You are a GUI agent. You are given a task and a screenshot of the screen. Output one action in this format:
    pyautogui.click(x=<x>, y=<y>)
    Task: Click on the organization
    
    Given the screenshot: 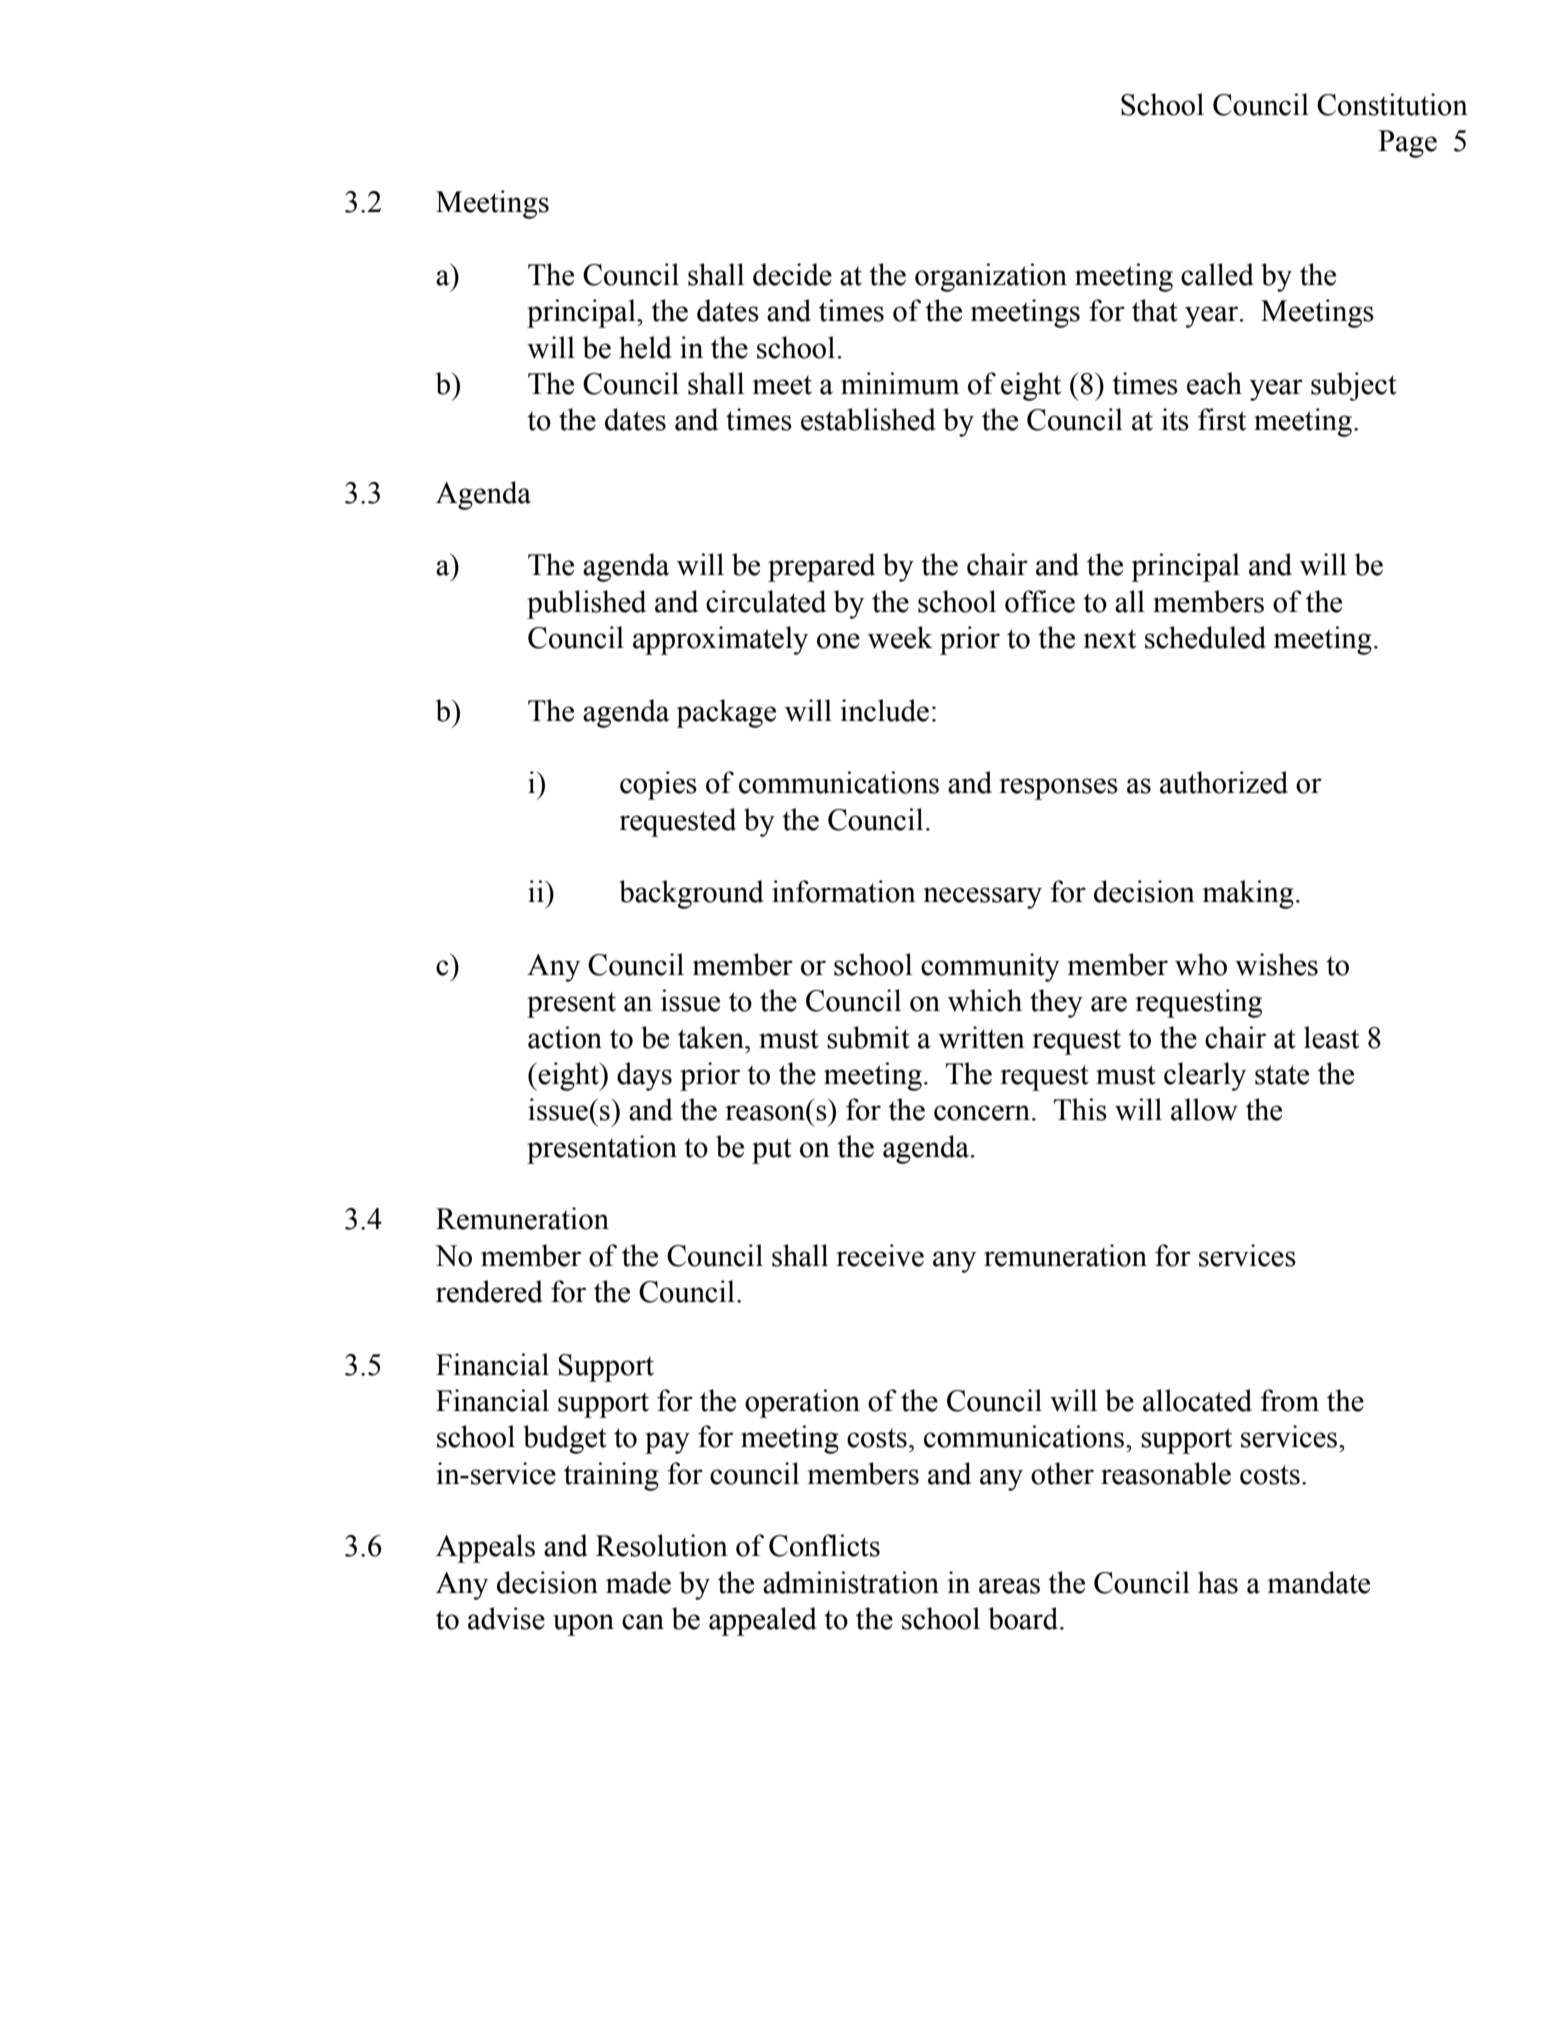 What is the action you would take?
    pyautogui.click(x=991, y=277)
